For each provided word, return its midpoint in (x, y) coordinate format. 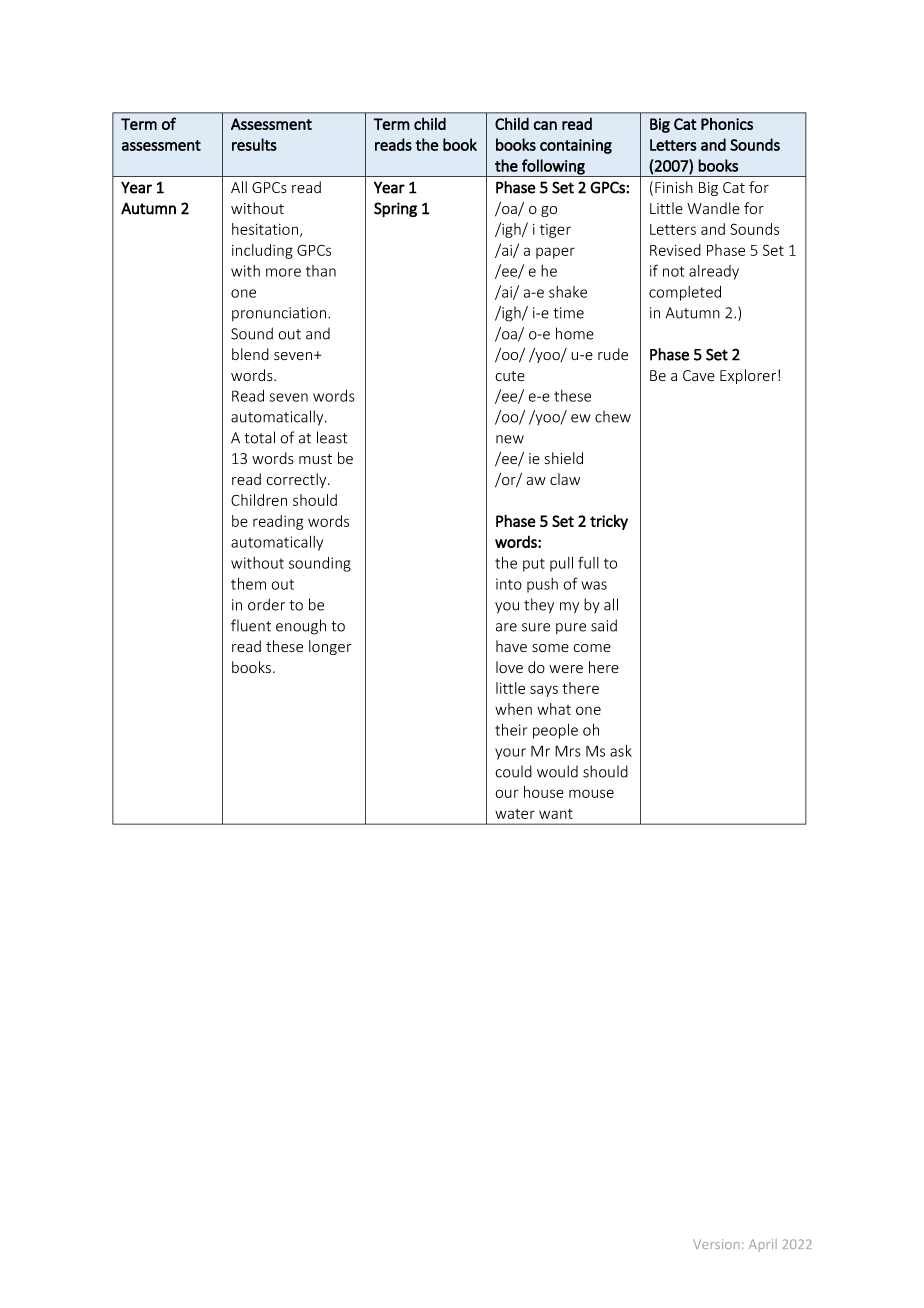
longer (330, 647)
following (553, 168)
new (510, 439)
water (515, 814)
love (509, 667)
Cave (699, 375)
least (332, 437)
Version (716, 1244)
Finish (674, 187)
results (254, 144)
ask (621, 751)
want (556, 814)
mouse (591, 793)
